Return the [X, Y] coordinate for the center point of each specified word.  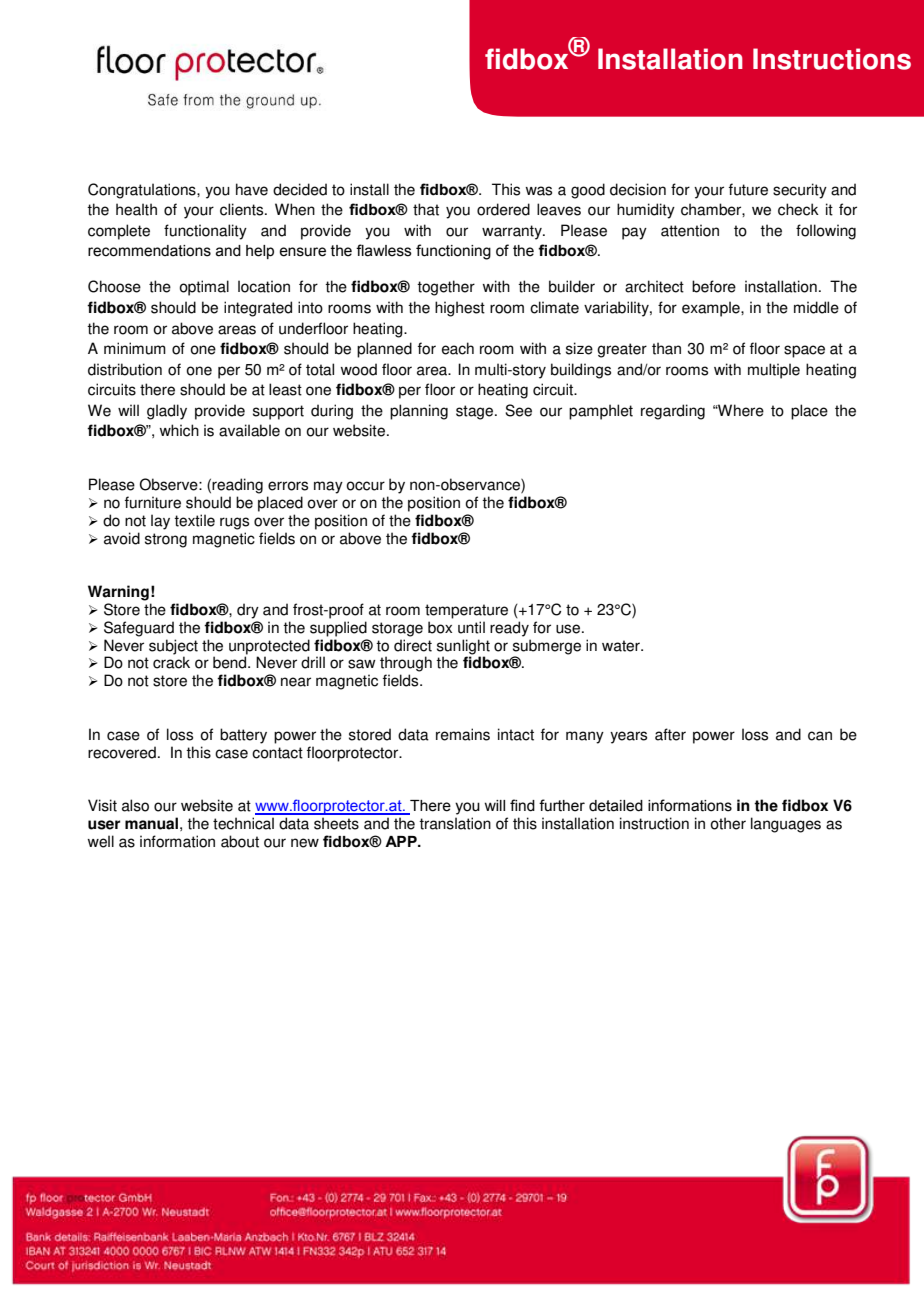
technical [243, 823]
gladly [167, 412]
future [748, 189]
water [622, 646]
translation [455, 823]
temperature [466, 611]
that [426, 209]
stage [476, 412]
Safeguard [139, 629]
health [136, 209]
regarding [673, 412]
